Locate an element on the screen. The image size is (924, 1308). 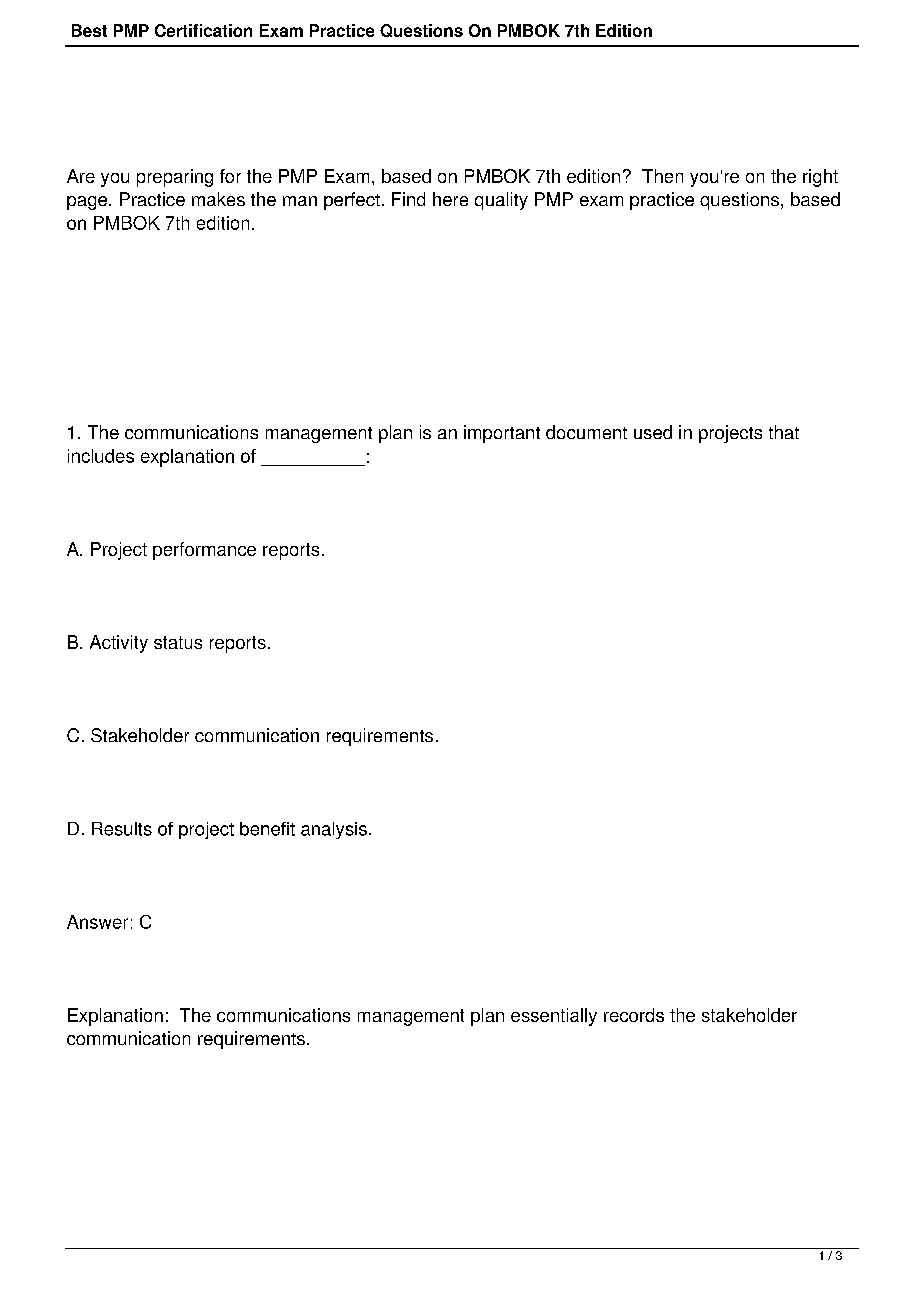
here is located at coordinates (450, 199).
